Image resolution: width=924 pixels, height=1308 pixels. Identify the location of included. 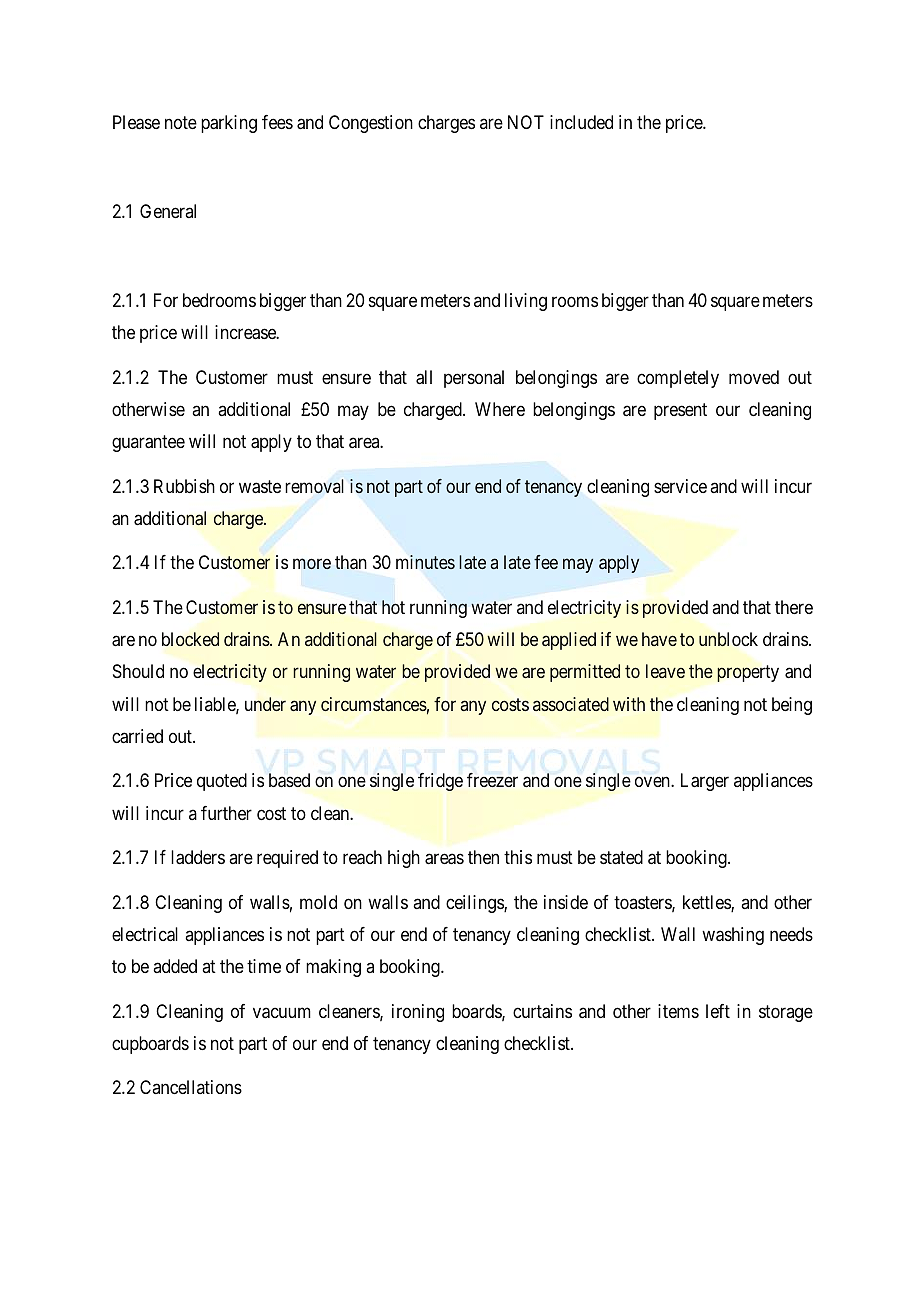
(581, 122).
